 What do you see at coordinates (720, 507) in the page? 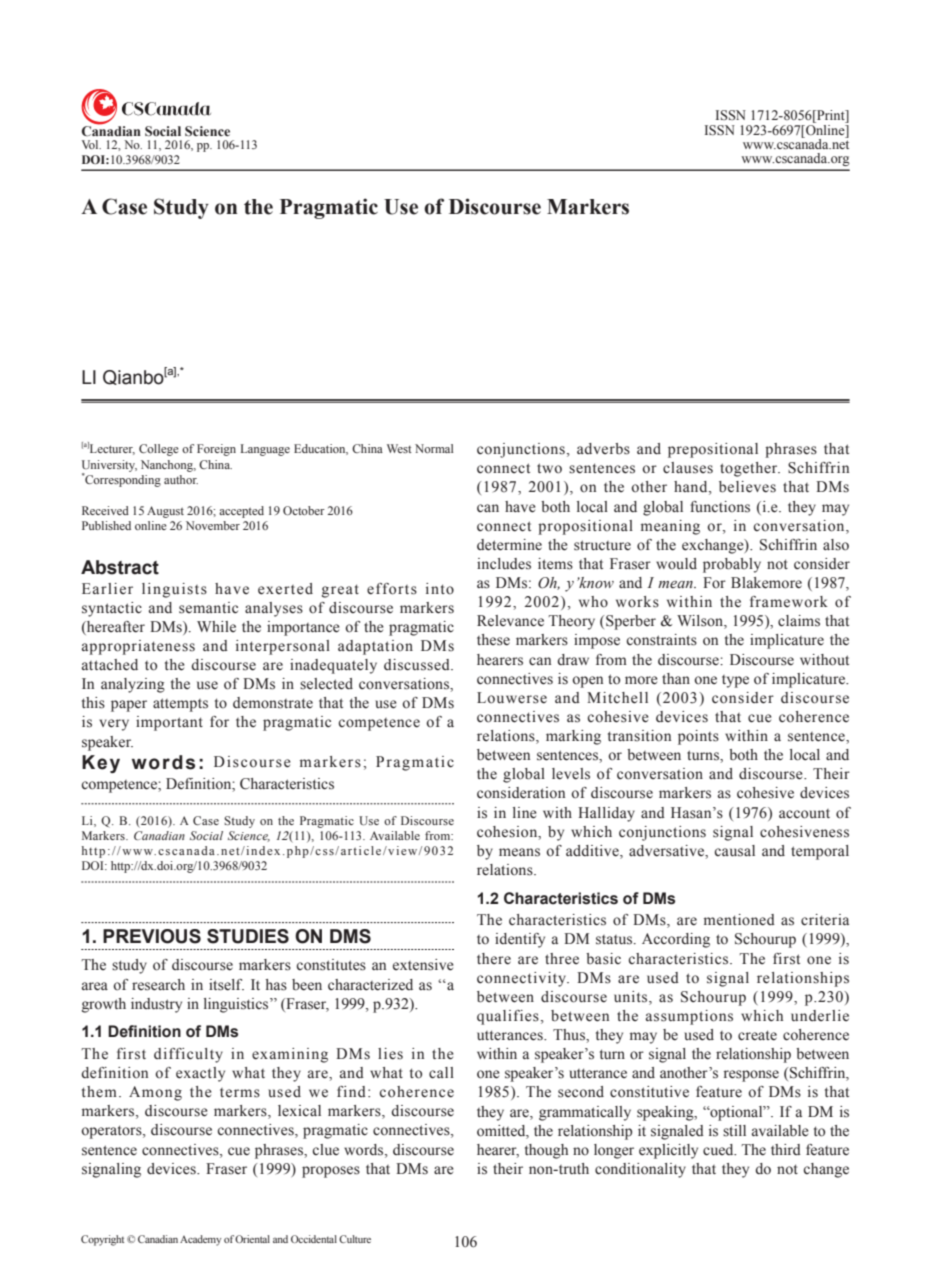
I see `functions` at bounding box center [720, 507].
